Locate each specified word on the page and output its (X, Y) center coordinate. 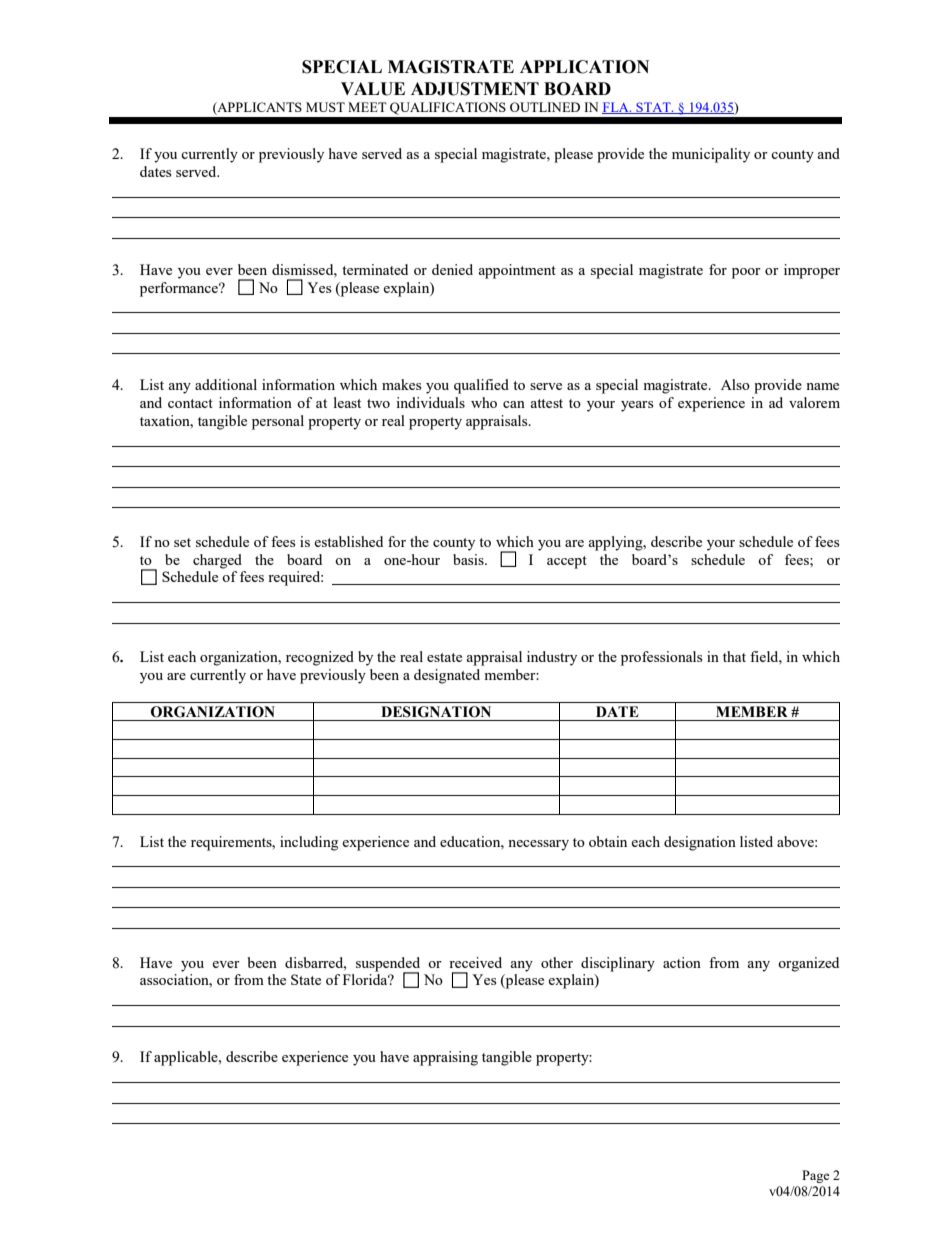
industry (552, 658)
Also (735, 384)
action (682, 962)
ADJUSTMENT (475, 89)
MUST (325, 107)
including (309, 843)
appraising (445, 1058)
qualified (481, 386)
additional (226, 384)
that (734, 656)
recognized (320, 658)
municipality (711, 155)
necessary (538, 845)
